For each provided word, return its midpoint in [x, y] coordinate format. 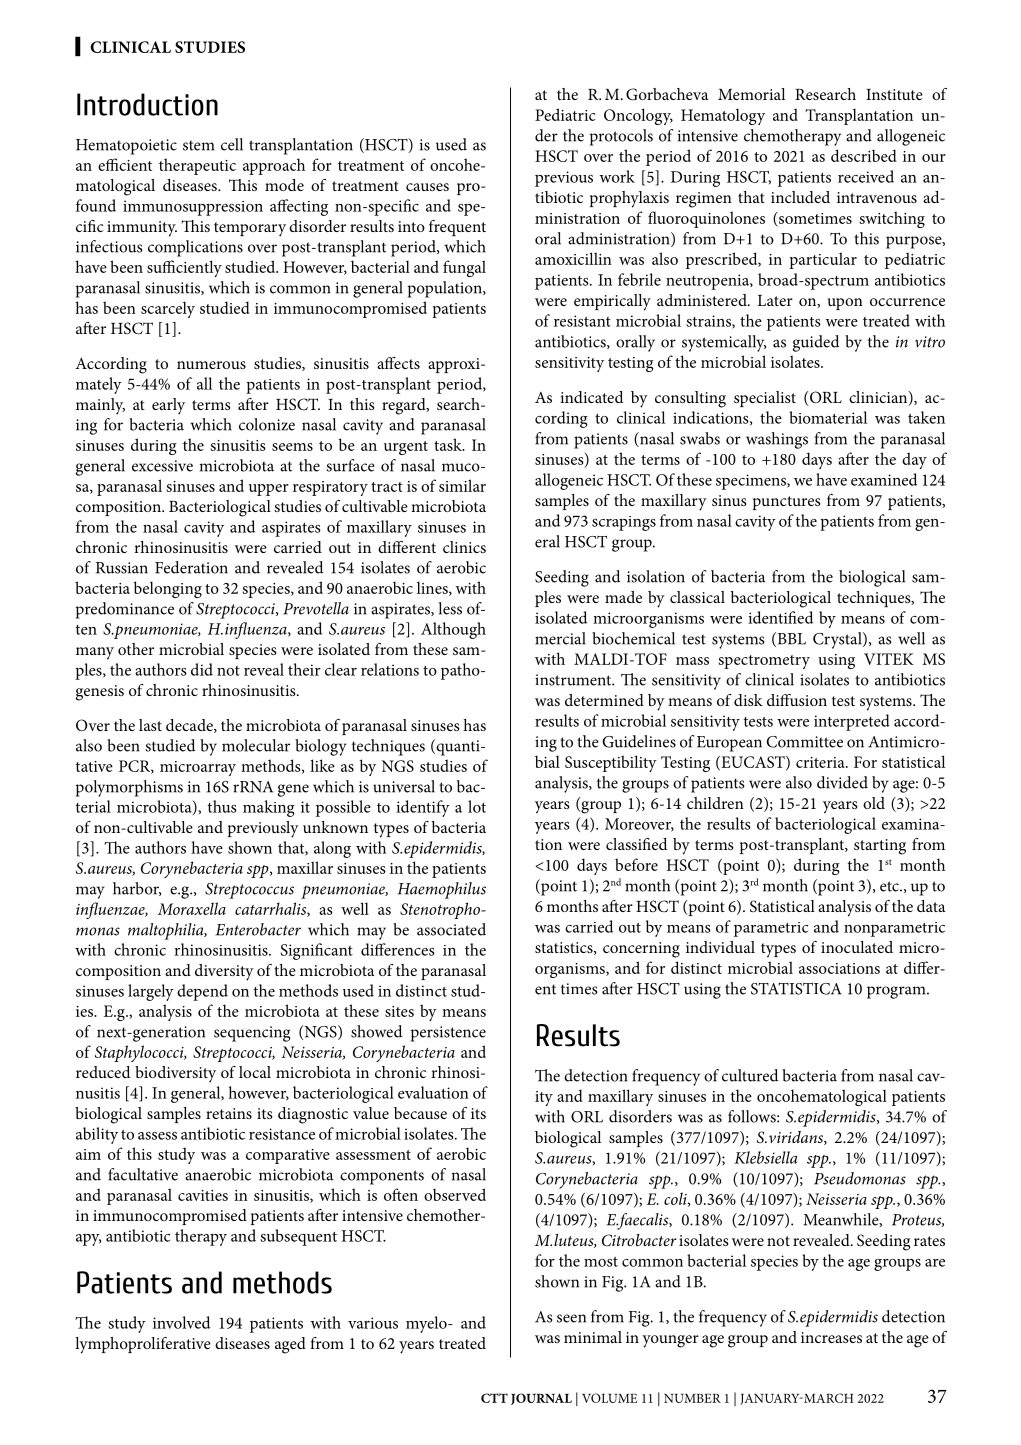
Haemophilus [442, 890]
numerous [211, 365]
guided [816, 343]
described [864, 155]
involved [181, 1322]
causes [427, 187]
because [420, 1113]
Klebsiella [765, 1157]
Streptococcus [249, 891]
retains [229, 1113]
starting [880, 847]
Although [453, 630]
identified [780, 617]
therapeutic [197, 166]
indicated [591, 397]
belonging [168, 589]
